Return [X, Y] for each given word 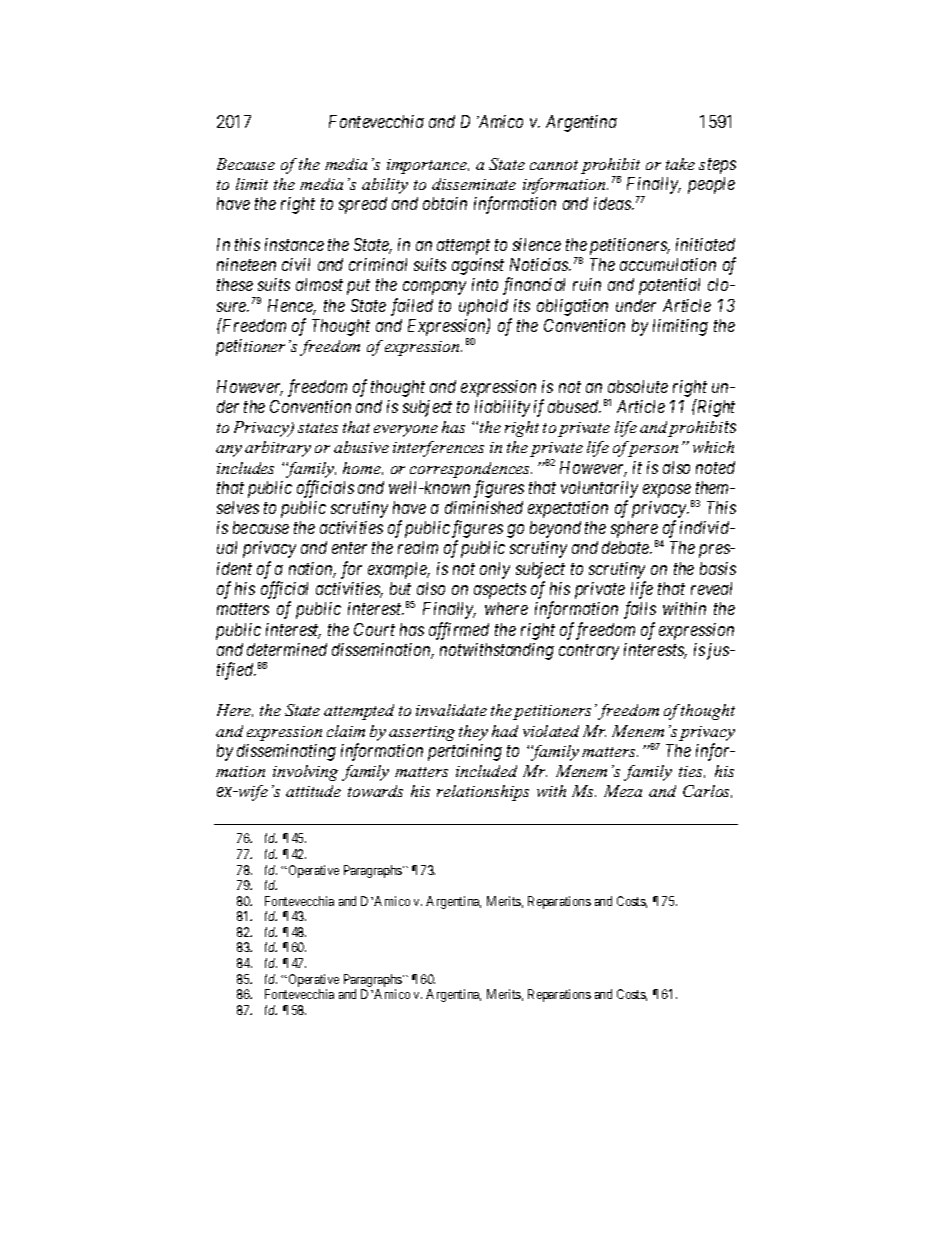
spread [363, 205]
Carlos [707, 791]
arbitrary [278, 449]
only [495, 570]
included [486, 771]
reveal [711, 588]
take [680, 164]
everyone [406, 431]
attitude [313, 791]
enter [349, 548]
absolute [638, 386]
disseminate [474, 184]
